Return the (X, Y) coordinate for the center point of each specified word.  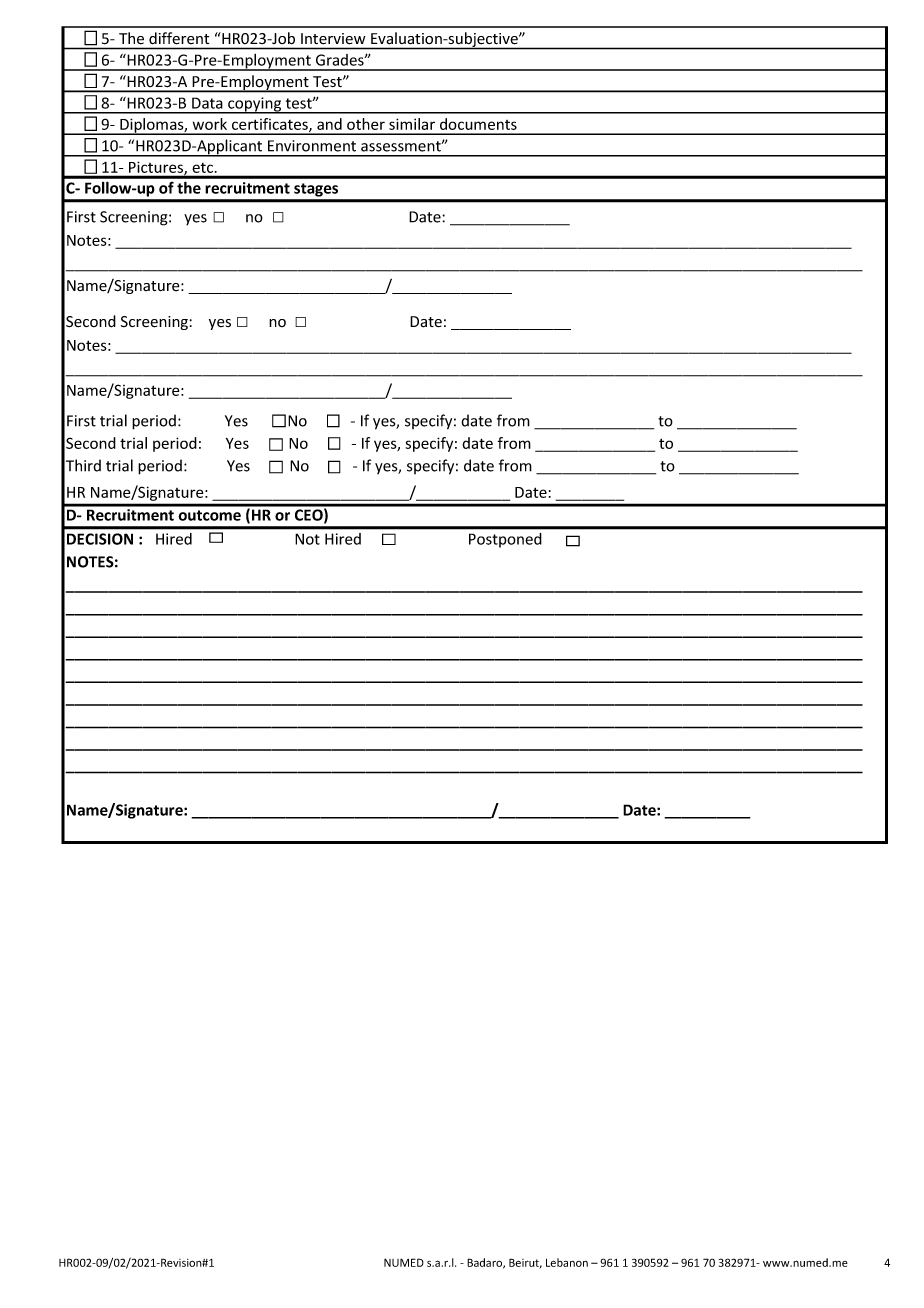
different (179, 38)
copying (255, 105)
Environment (312, 146)
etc (204, 168)
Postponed (505, 540)
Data (207, 103)
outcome (209, 515)
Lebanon (567, 1262)
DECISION (100, 539)
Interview (333, 38)
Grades (341, 60)
